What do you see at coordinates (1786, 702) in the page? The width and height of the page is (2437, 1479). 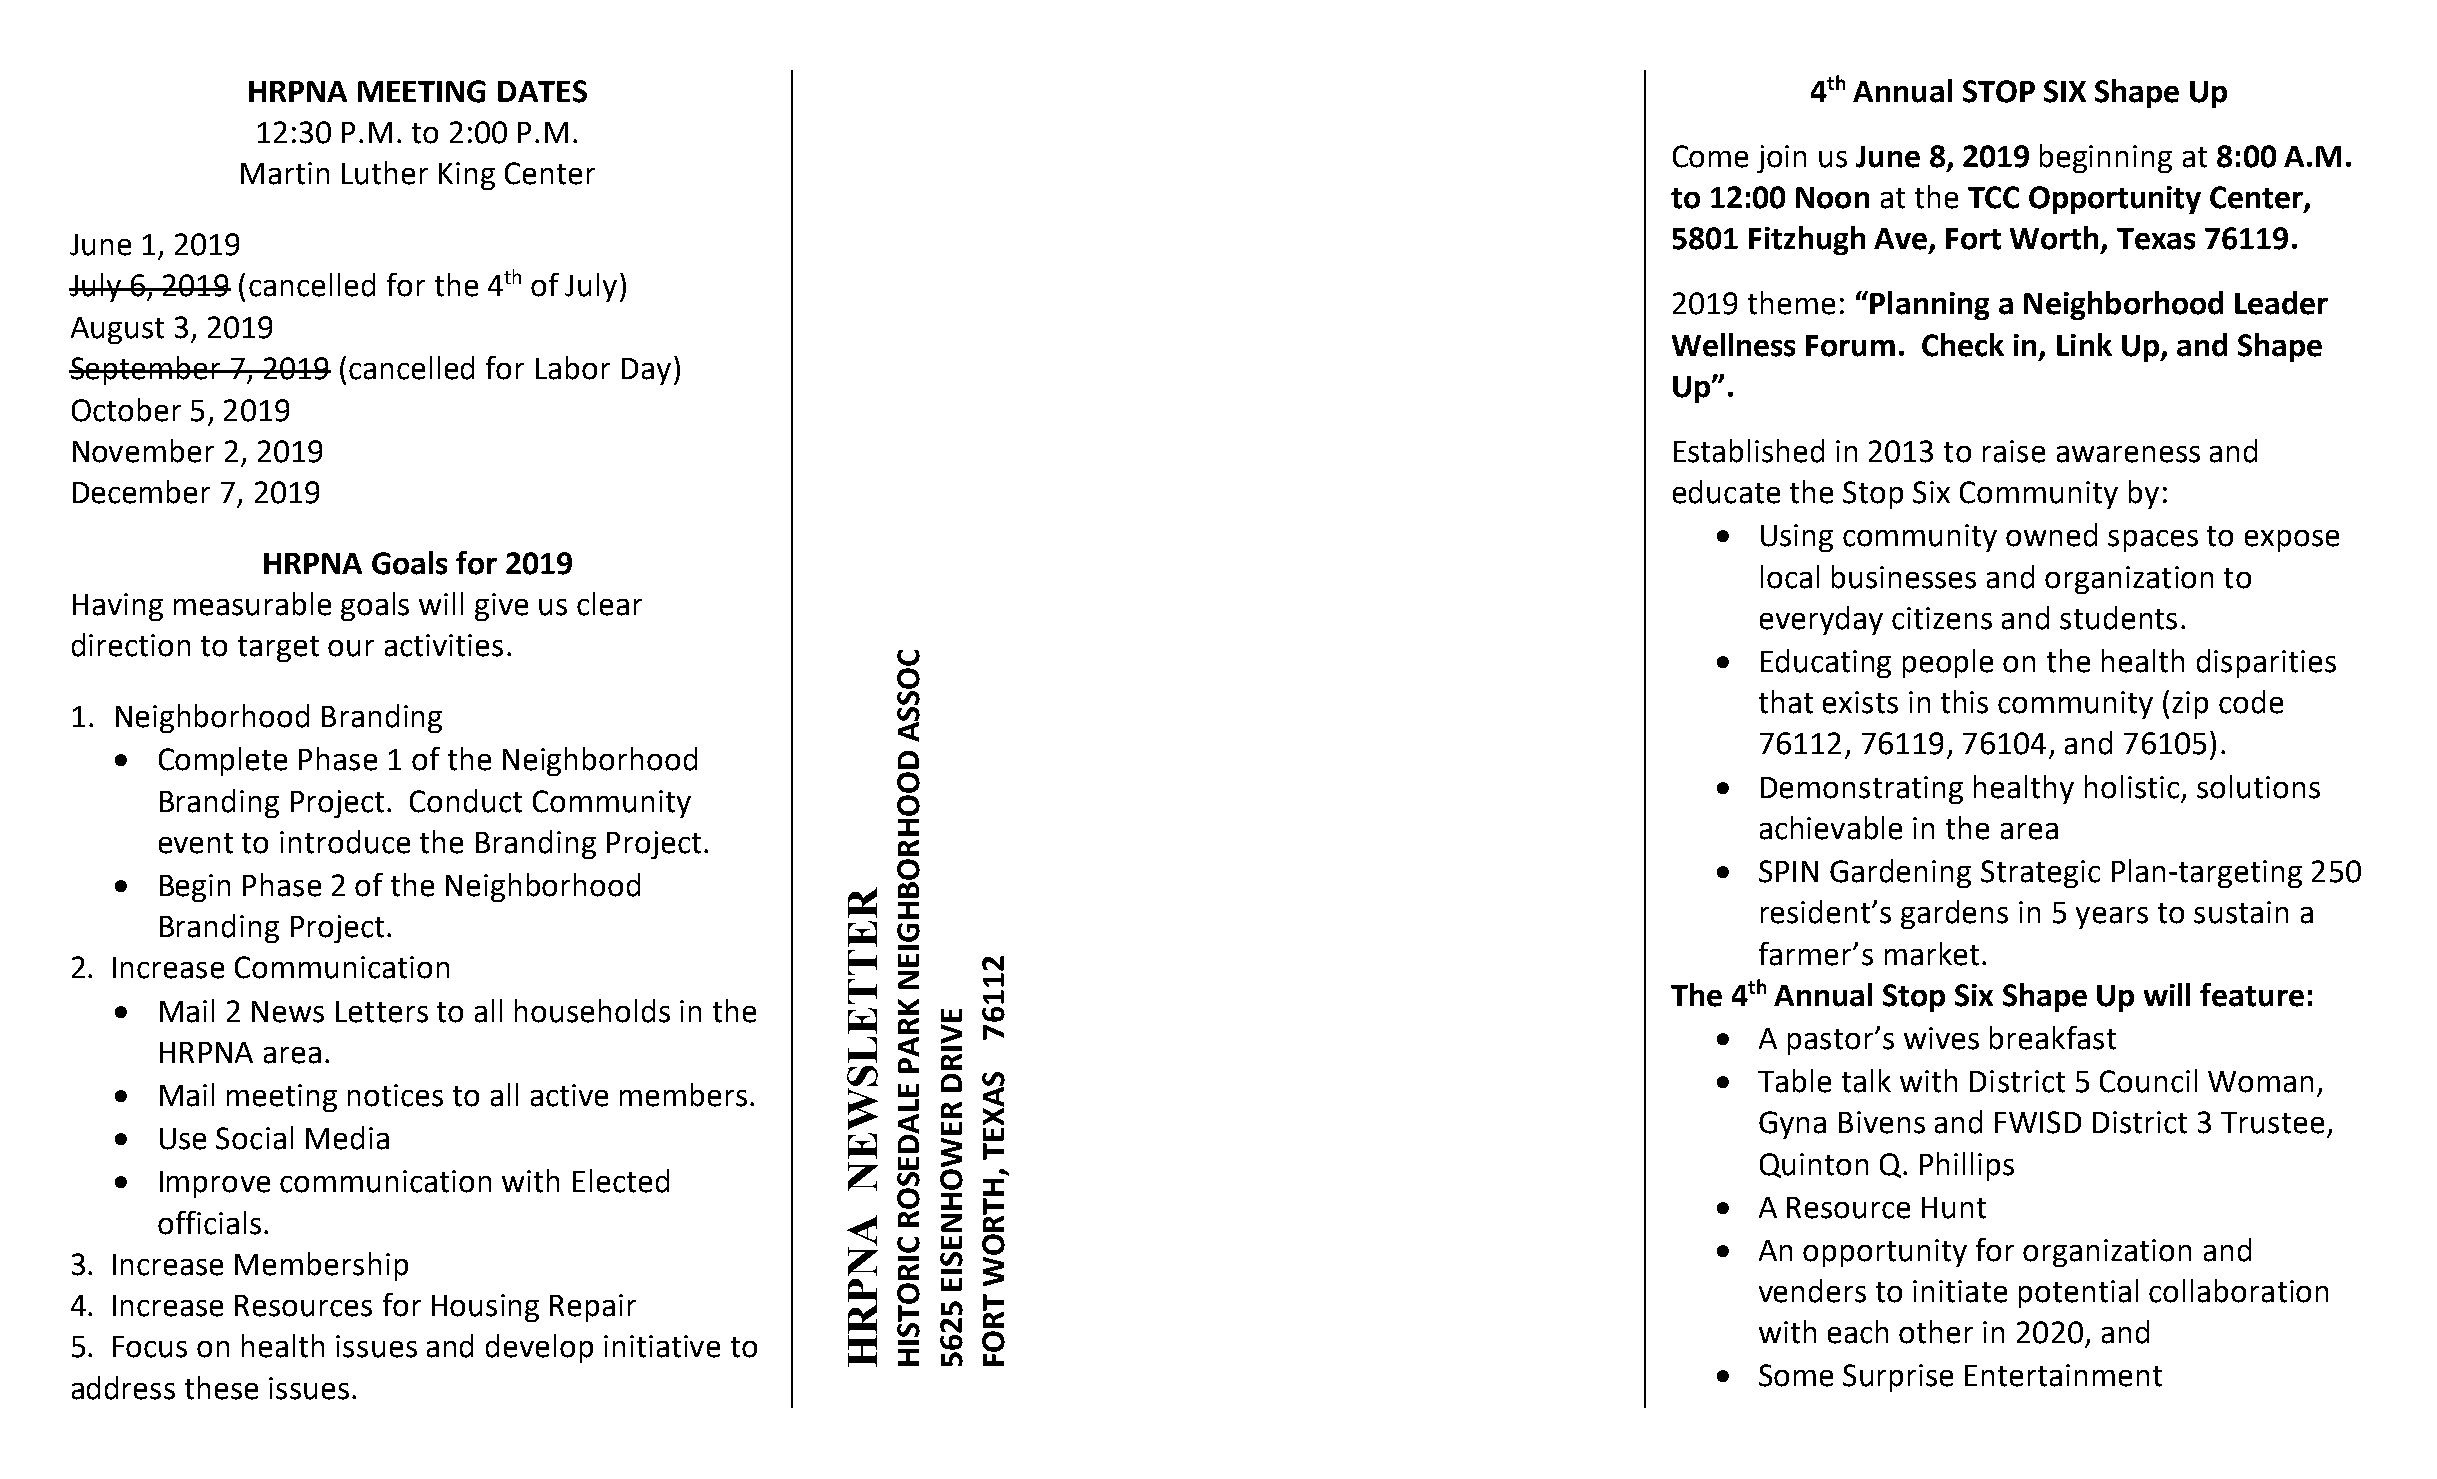 I see `that` at bounding box center [1786, 702].
